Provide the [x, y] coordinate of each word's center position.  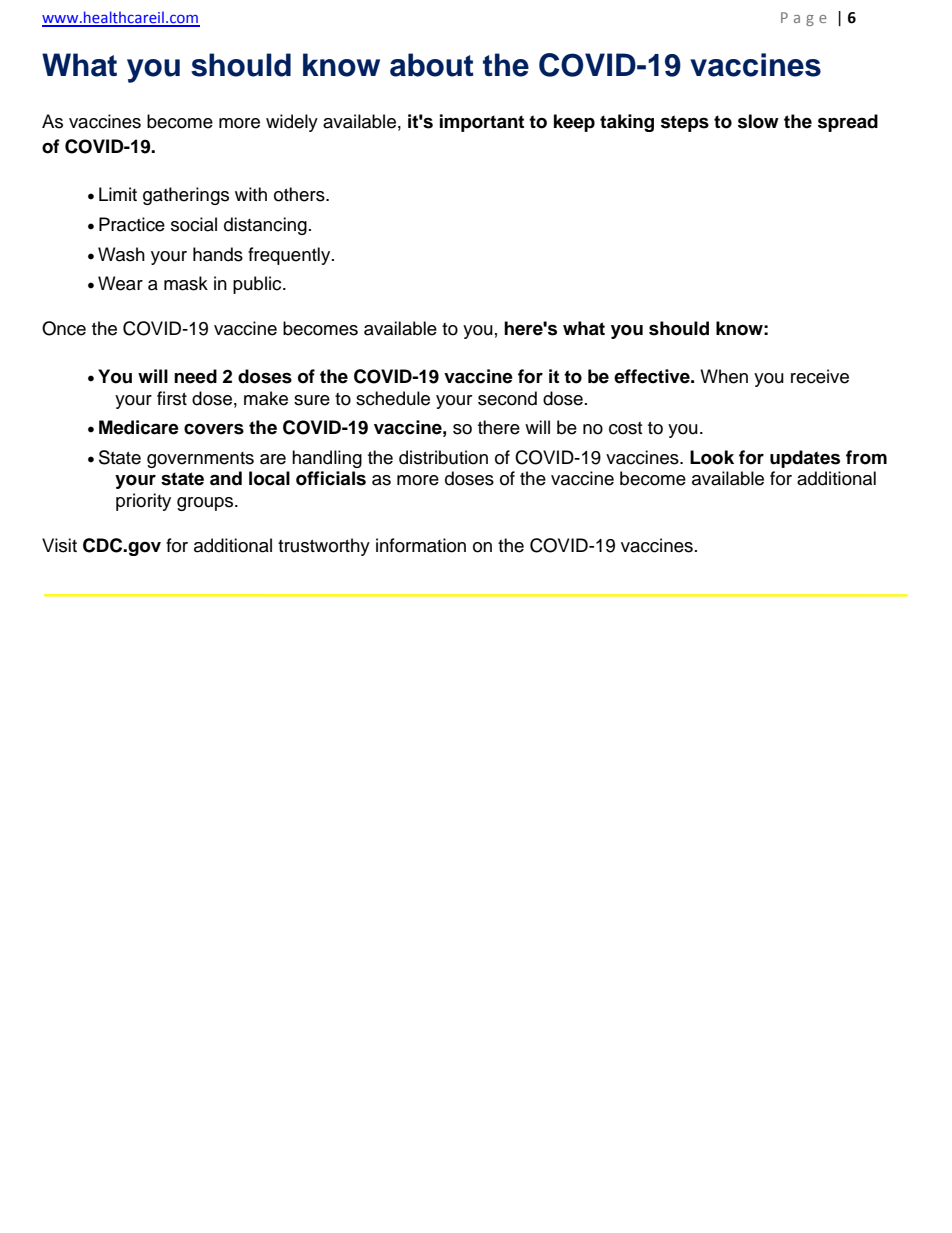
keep [574, 123]
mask [186, 283]
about [432, 65]
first [172, 398]
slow [758, 121]
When [724, 376]
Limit [118, 194]
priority [143, 502]
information [421, 545]
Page [804, 19]
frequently [290, 256]
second [507, 398]
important [482, 123]
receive [820, 376]
